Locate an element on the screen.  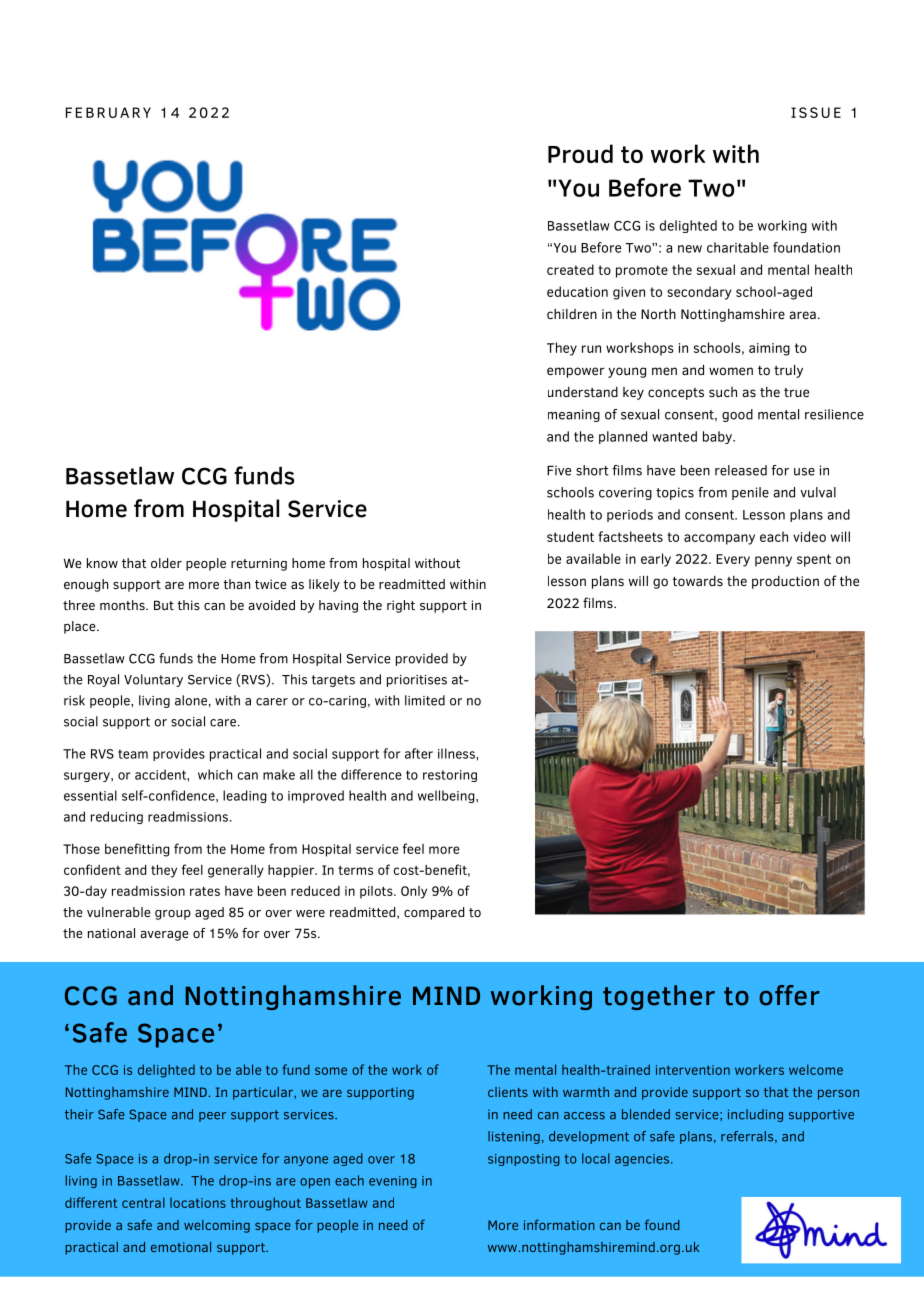
referrals is located at coordinates (747, 1136).
